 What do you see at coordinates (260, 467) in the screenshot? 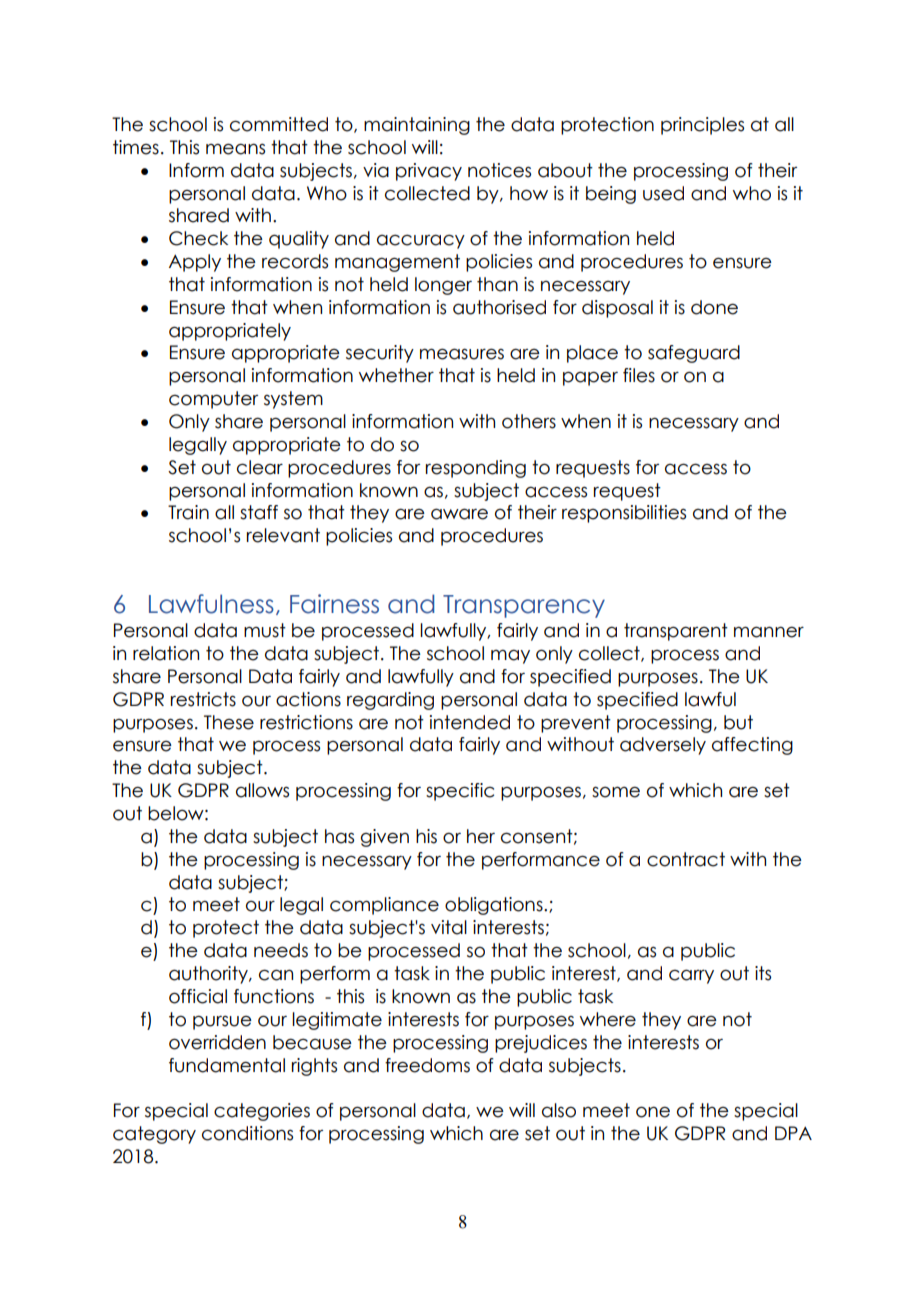
I see `clear` at bounding box center [260, 467].
